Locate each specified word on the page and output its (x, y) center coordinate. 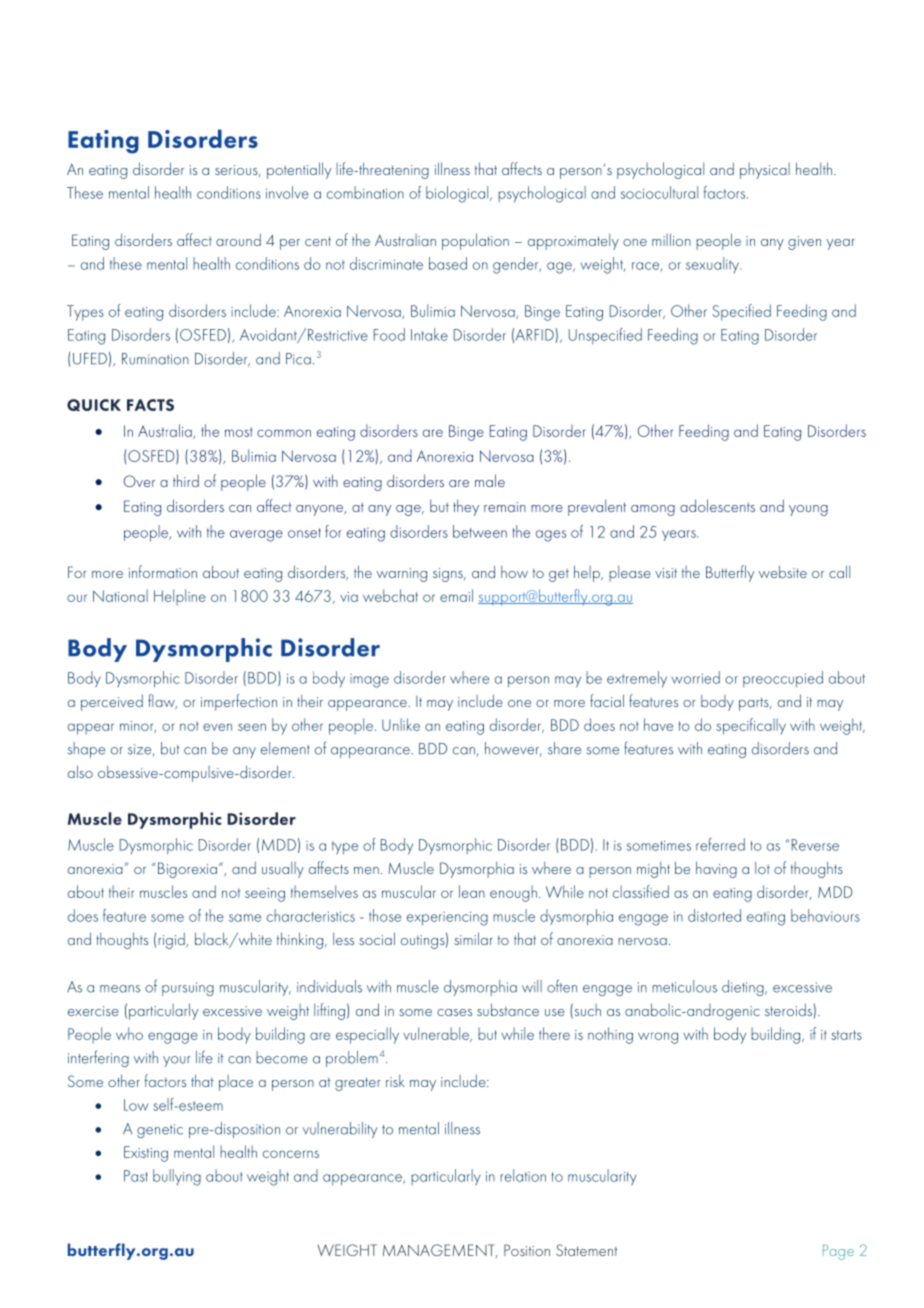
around (238, 239)
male (490, 480)
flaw (162, 701)
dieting (744, 988)
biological (458, 194)
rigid (172, 940)
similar (473, 938)
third (186, 480)
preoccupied (783, 679)
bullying (177, 1177)
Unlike (401, 724)
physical (765, 171)
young (808, 510)
